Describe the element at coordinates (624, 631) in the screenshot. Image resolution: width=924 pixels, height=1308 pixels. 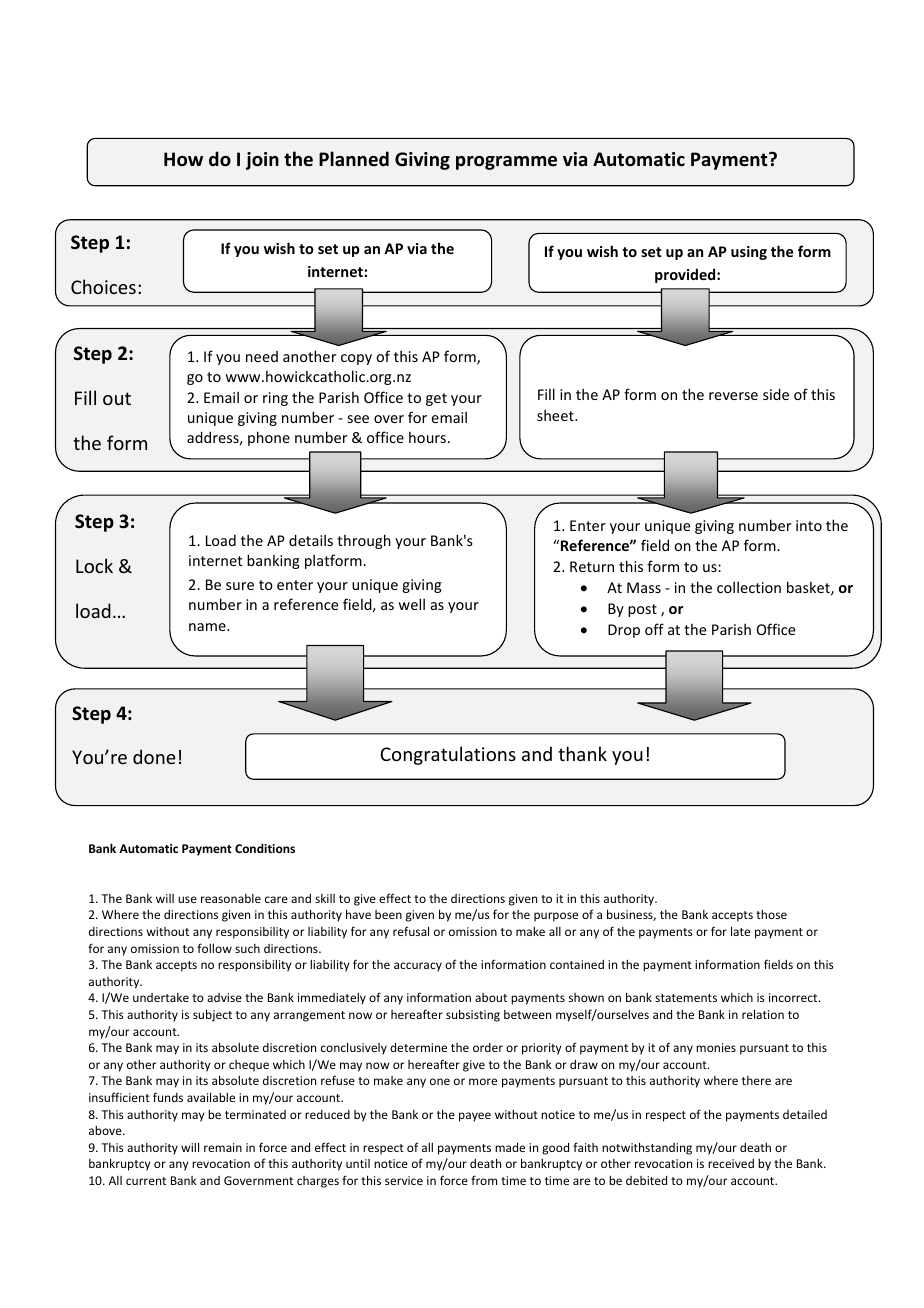
I see `Drop` at that location.
